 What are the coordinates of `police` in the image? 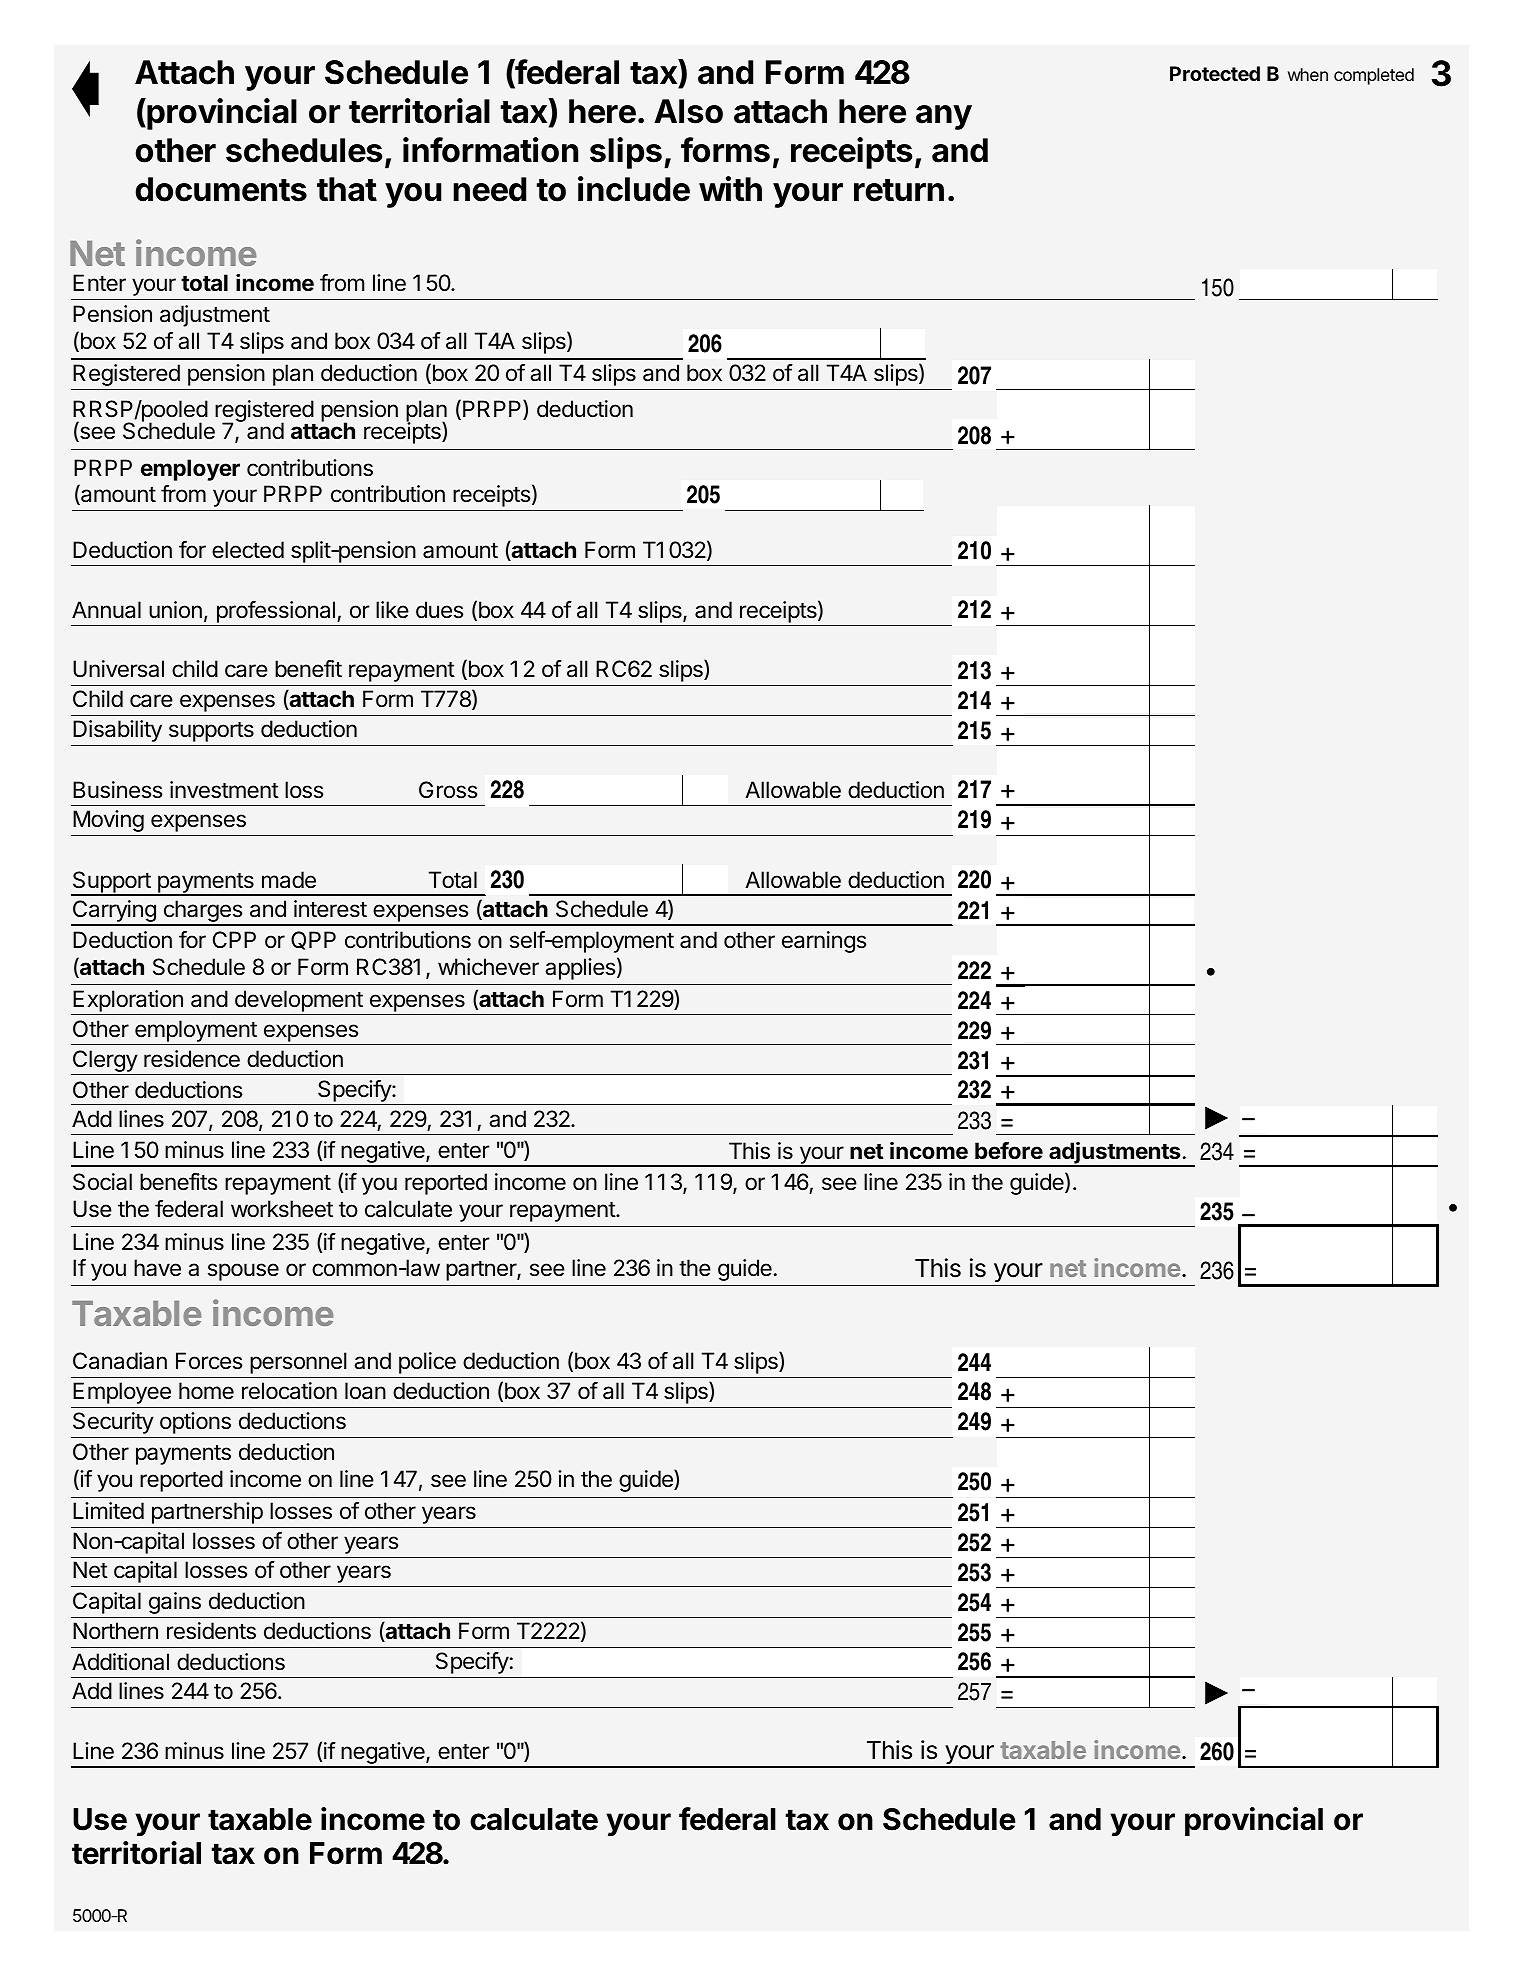 It's located at (427, 1363).
